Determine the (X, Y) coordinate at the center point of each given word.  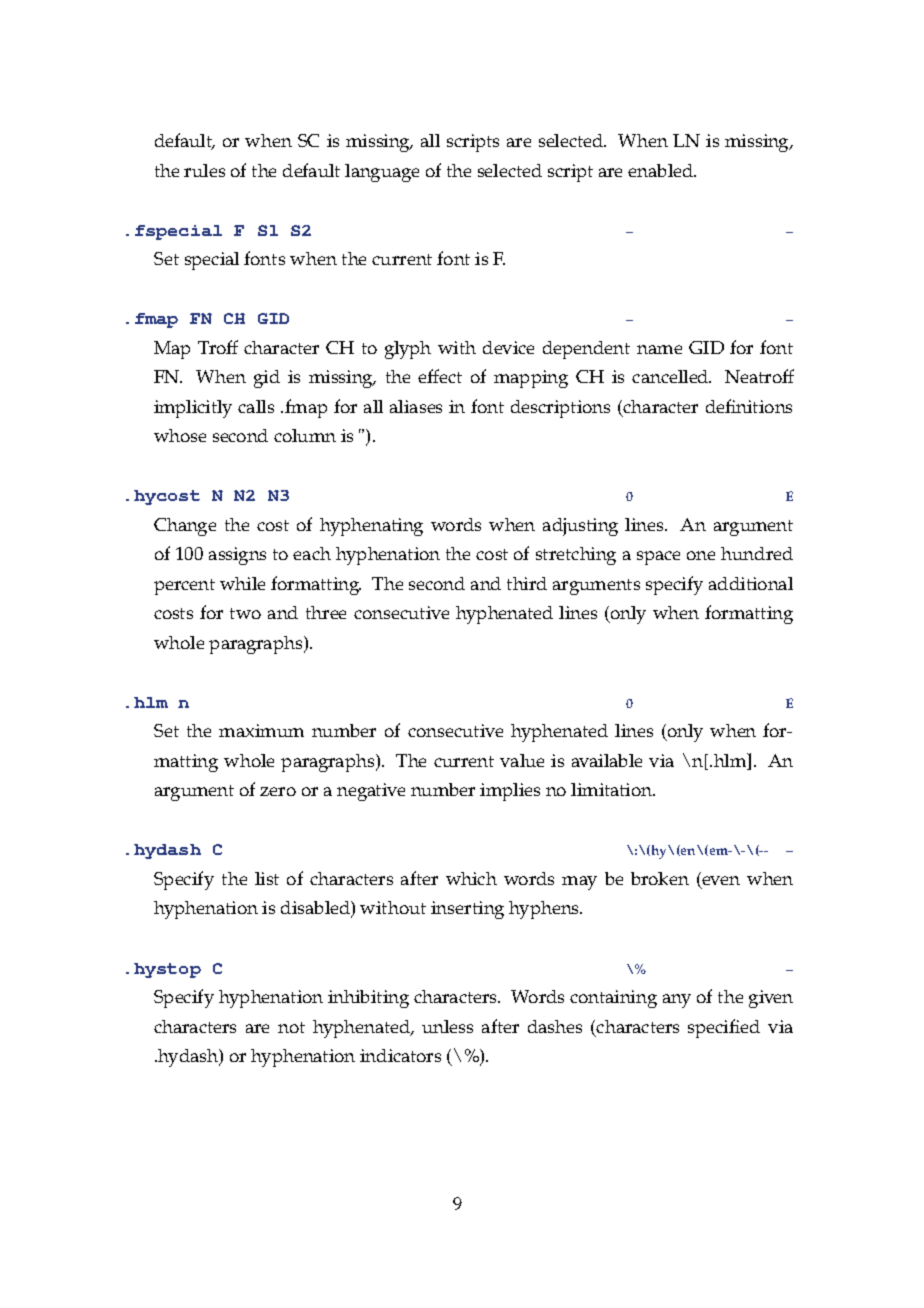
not (291, 1027)
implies (510, 792)
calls (256, 406)
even (720, 882)
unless (447, 1026)
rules (204, 170)
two (245, 613)
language (382, 173)
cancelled (671, 376)
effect (440, 376)
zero (278, 791)
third (527, 583)
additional (751, 583)
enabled (662, 170)
